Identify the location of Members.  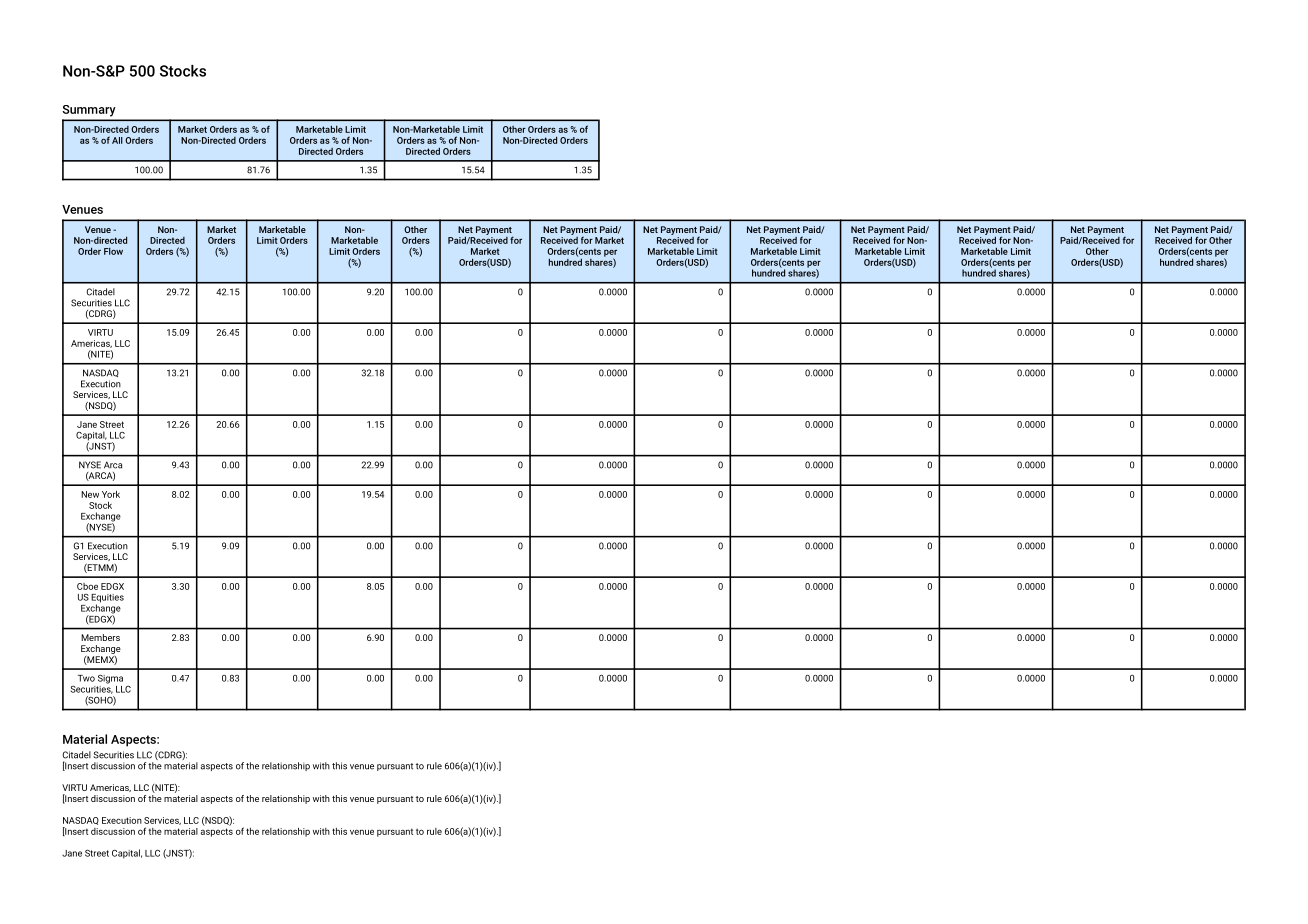
(100, 637).
